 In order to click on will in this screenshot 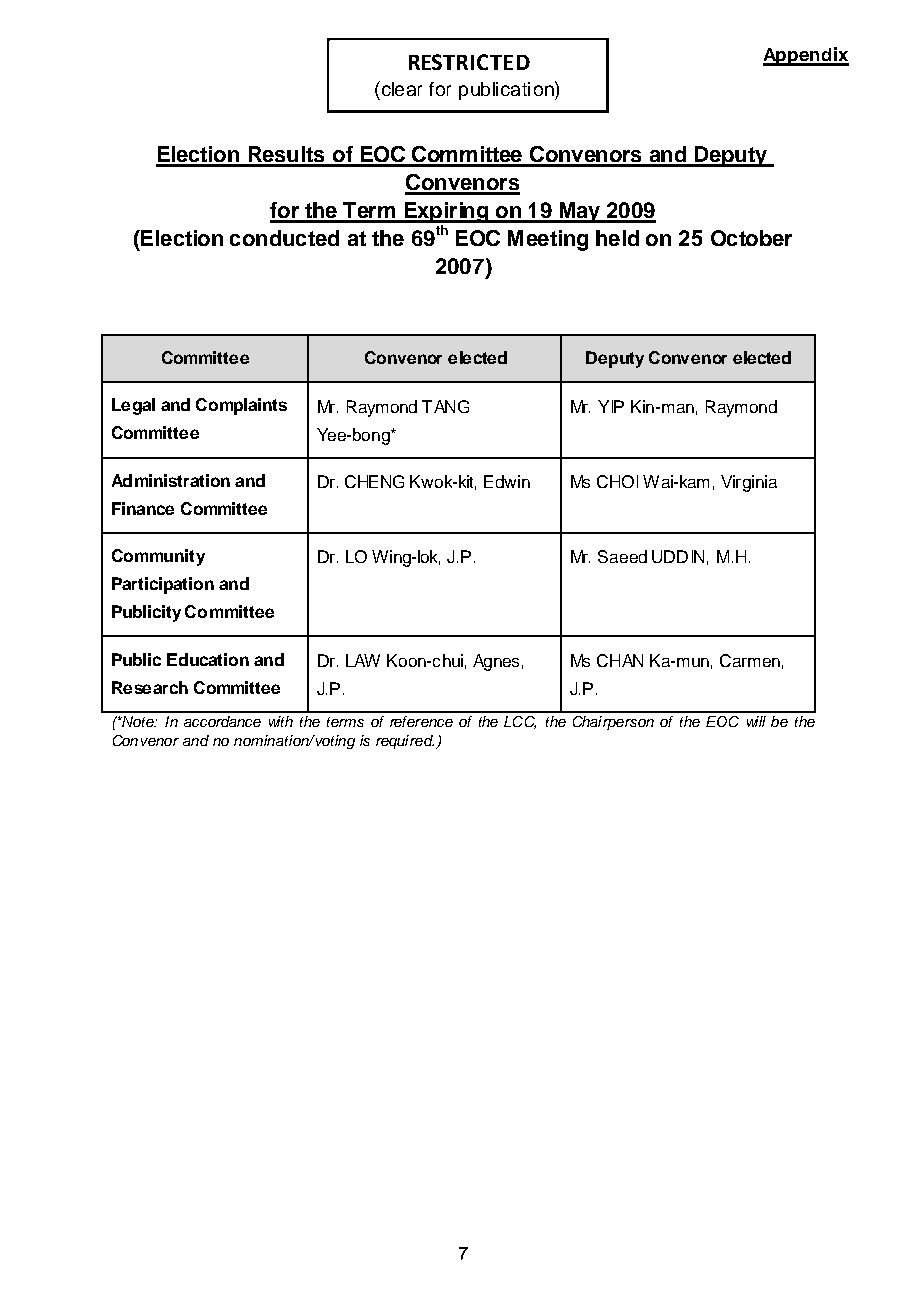, I will do `click(756, 721)`.
